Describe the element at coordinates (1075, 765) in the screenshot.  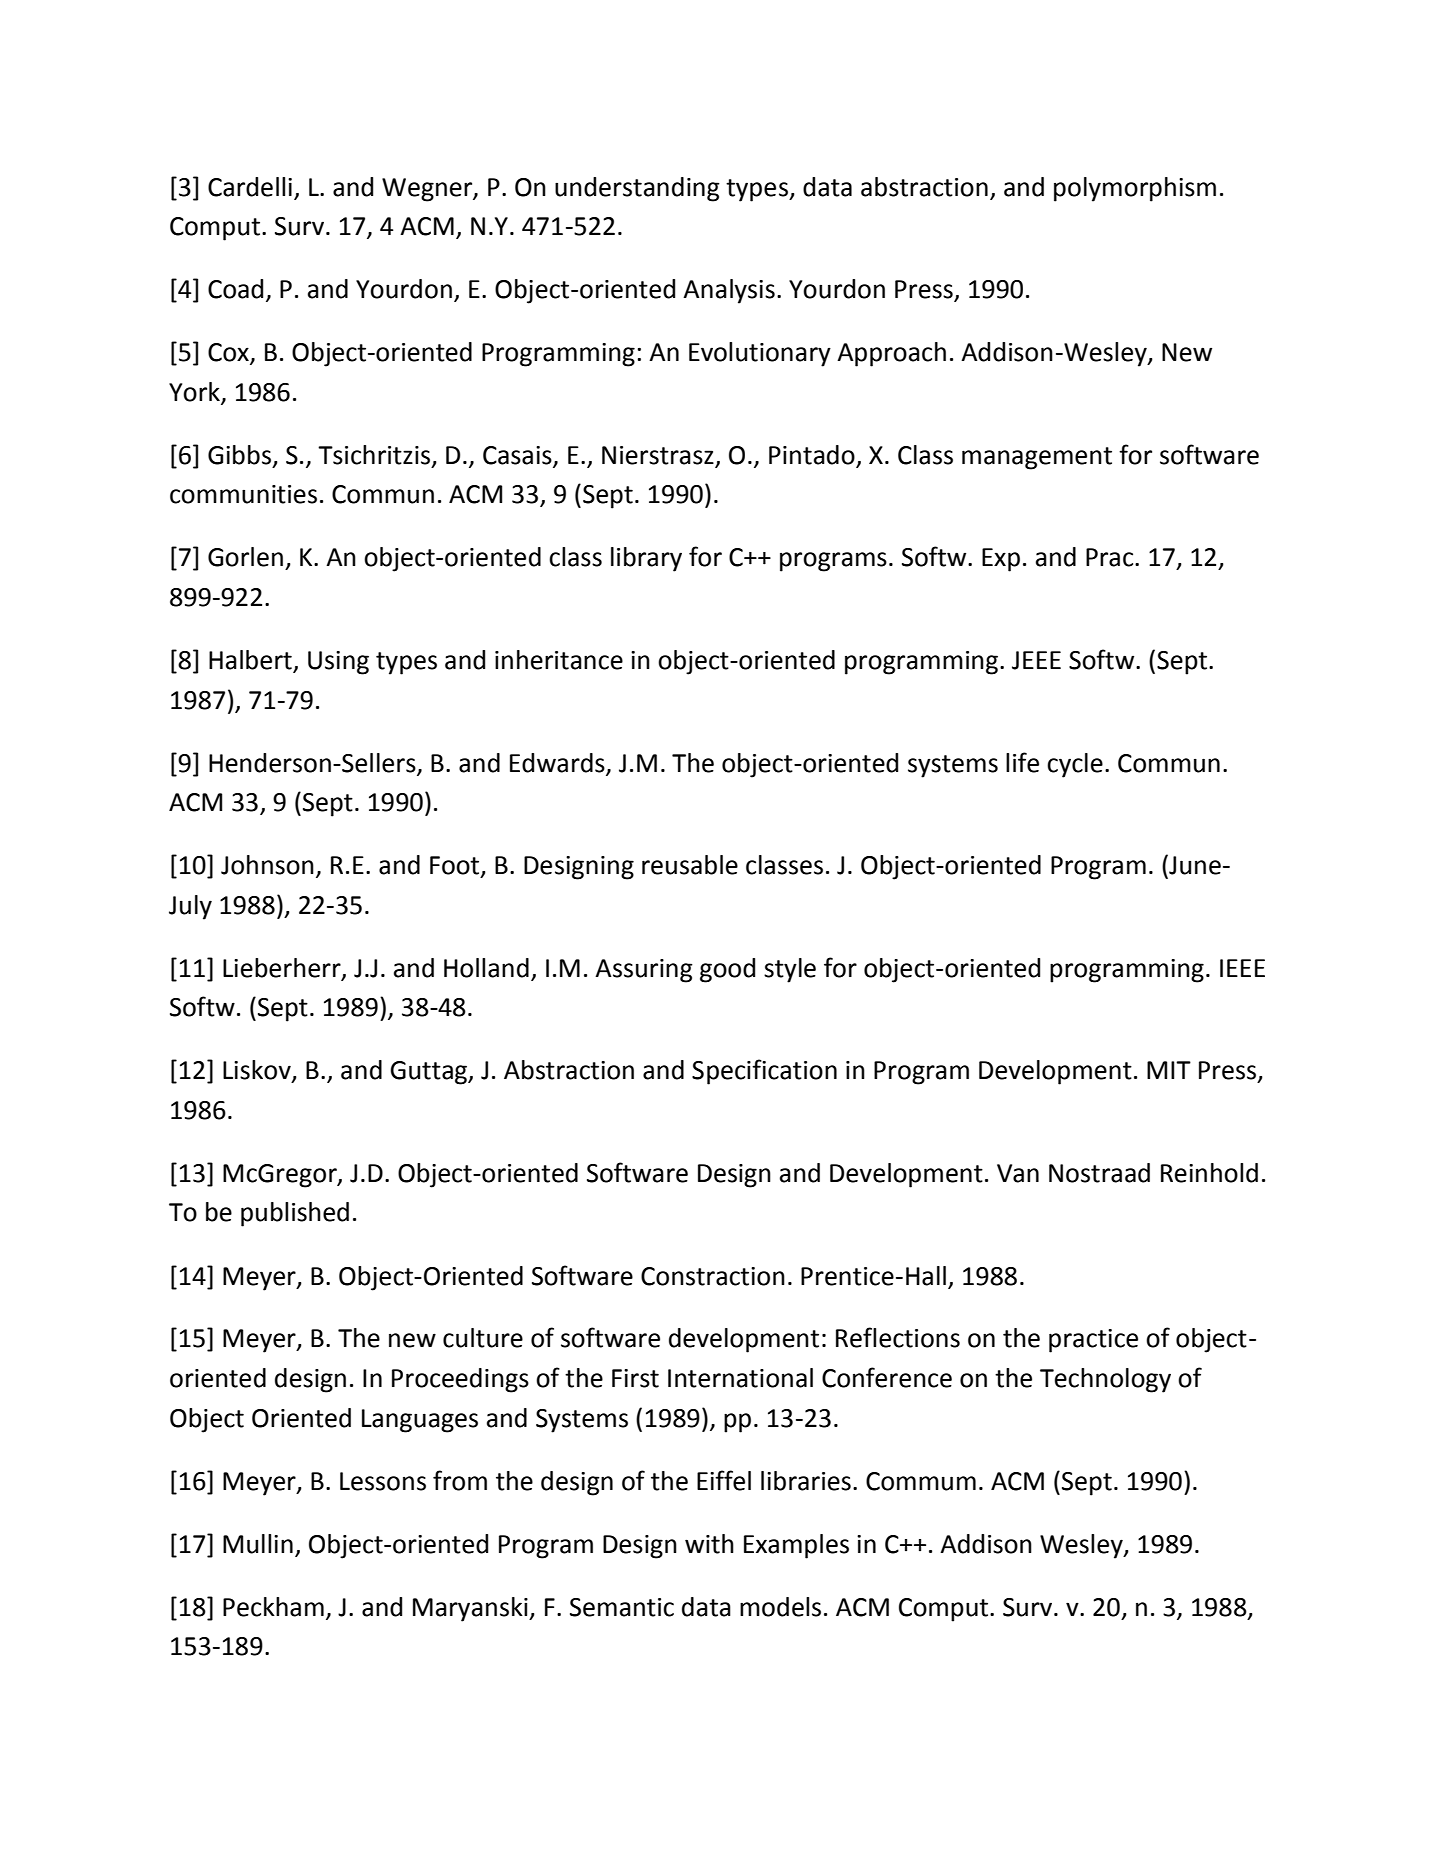
I see `cycle` at that location.
